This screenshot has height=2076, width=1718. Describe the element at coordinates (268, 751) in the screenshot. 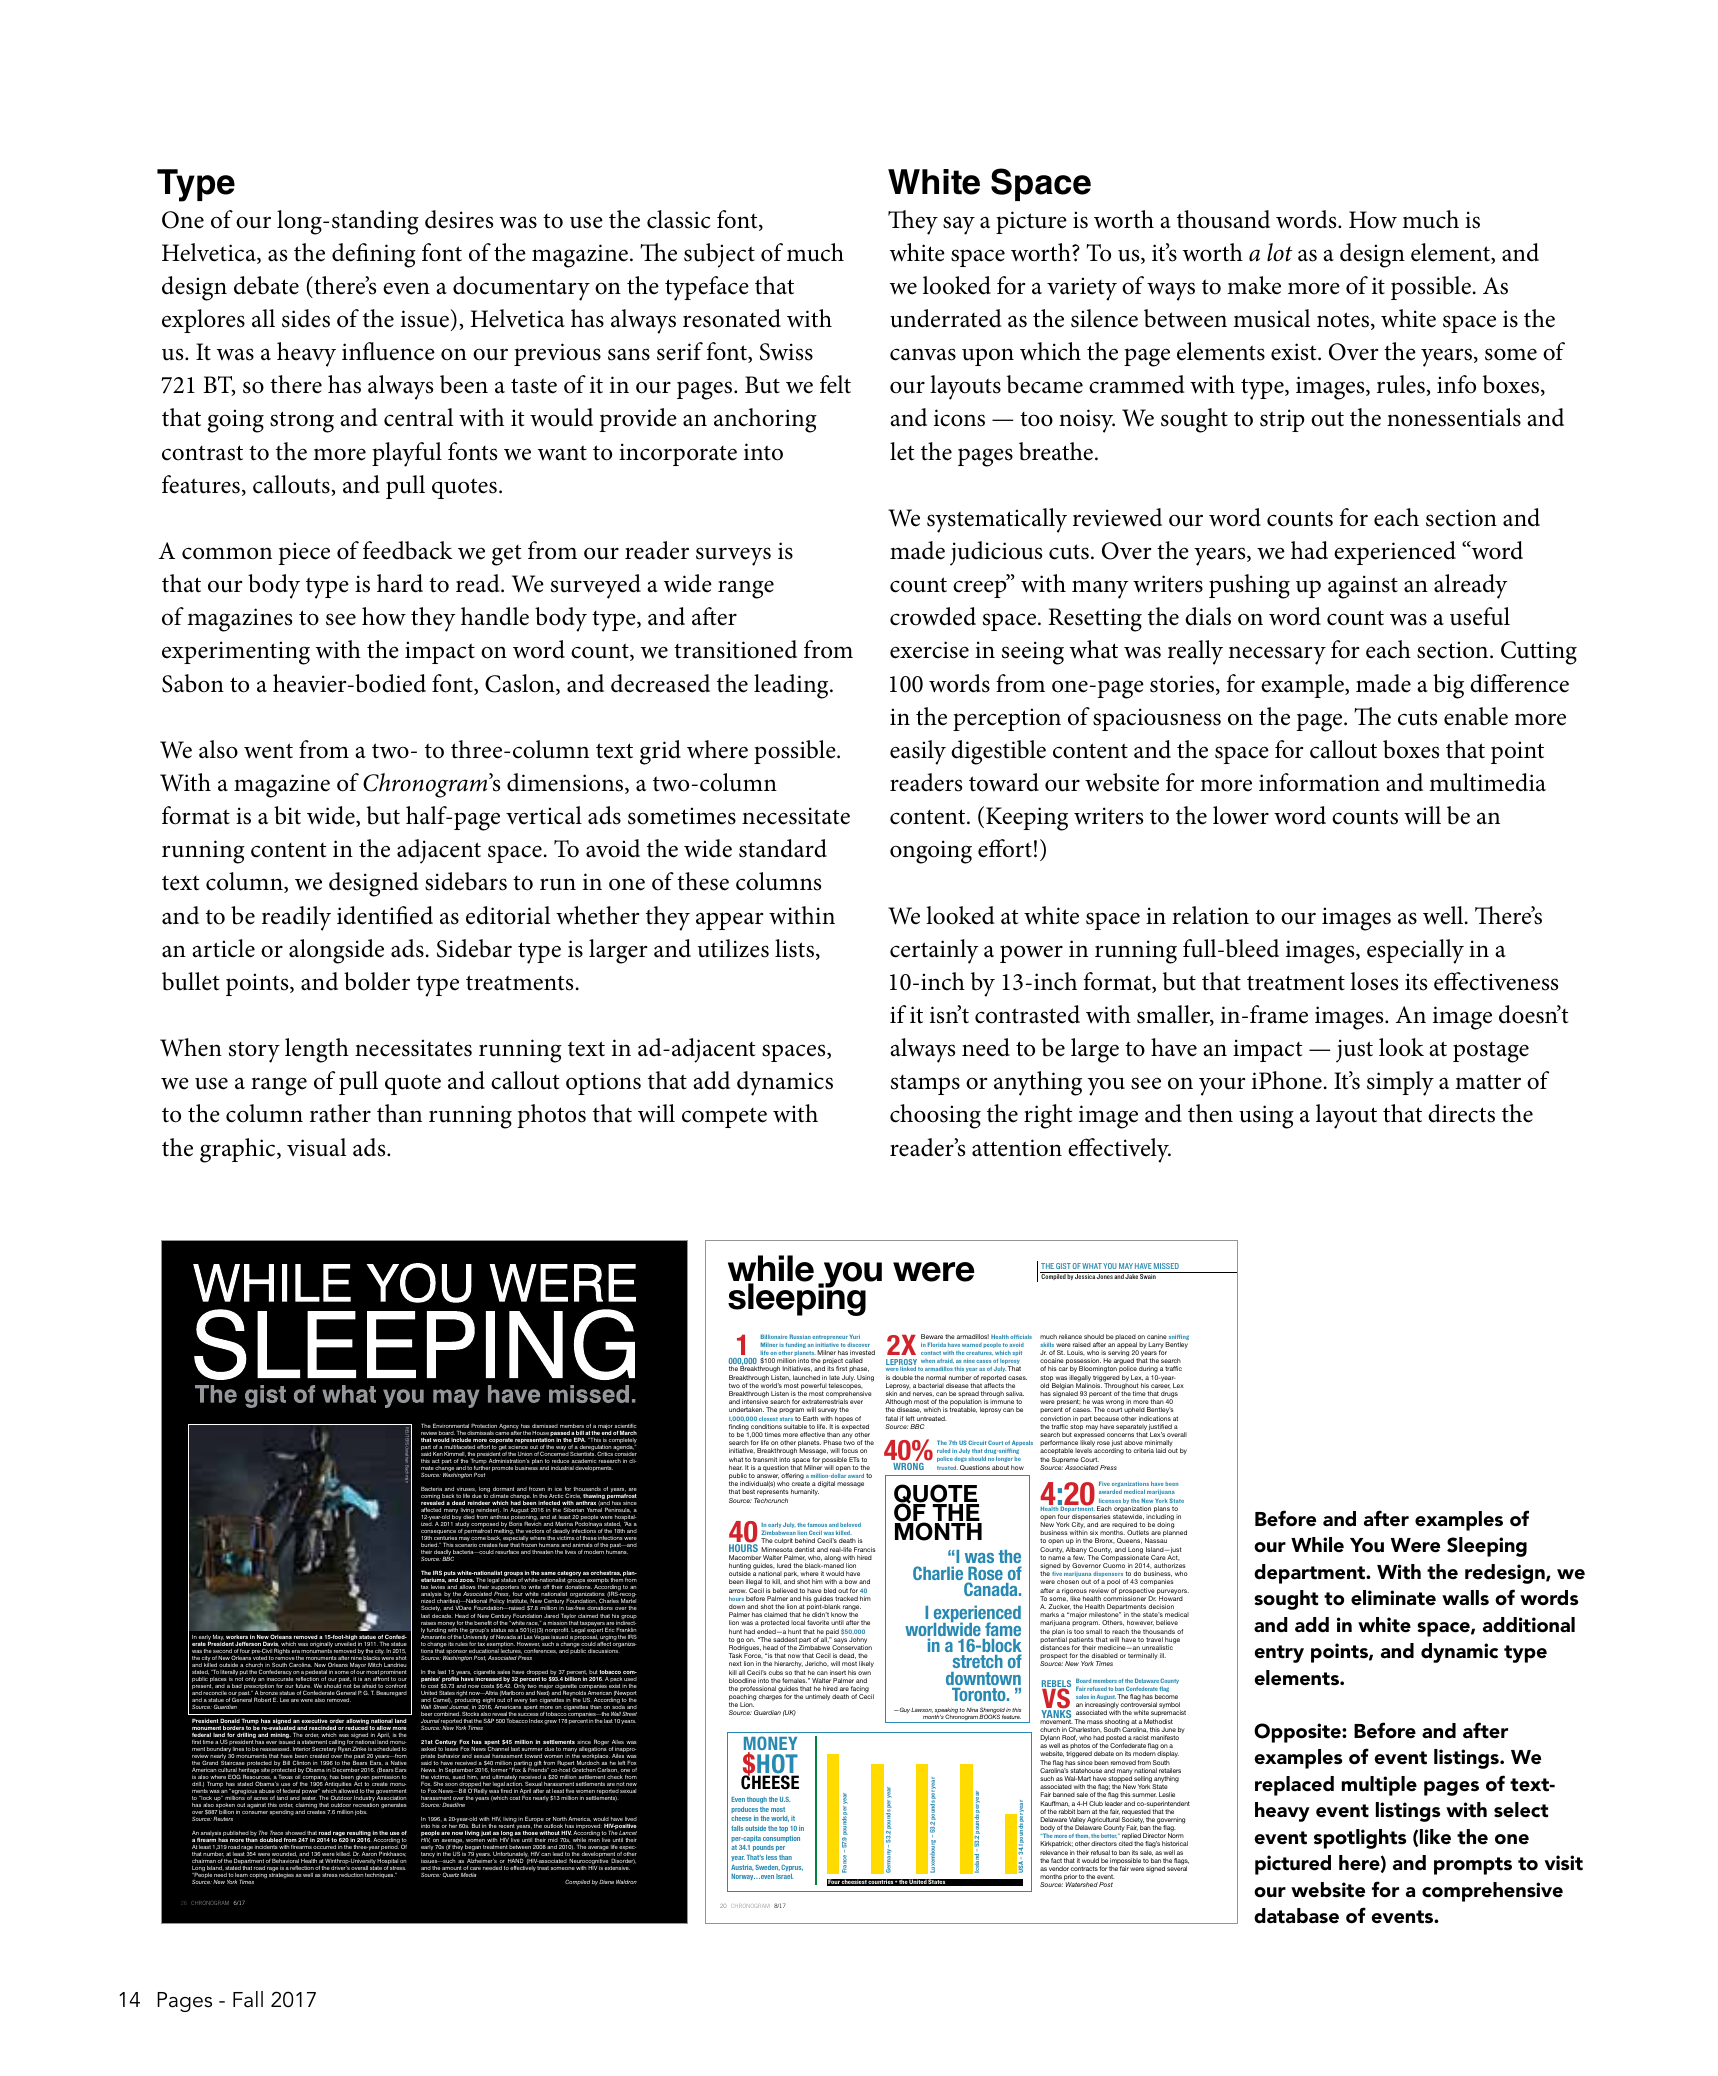

I see `went` at that location.
